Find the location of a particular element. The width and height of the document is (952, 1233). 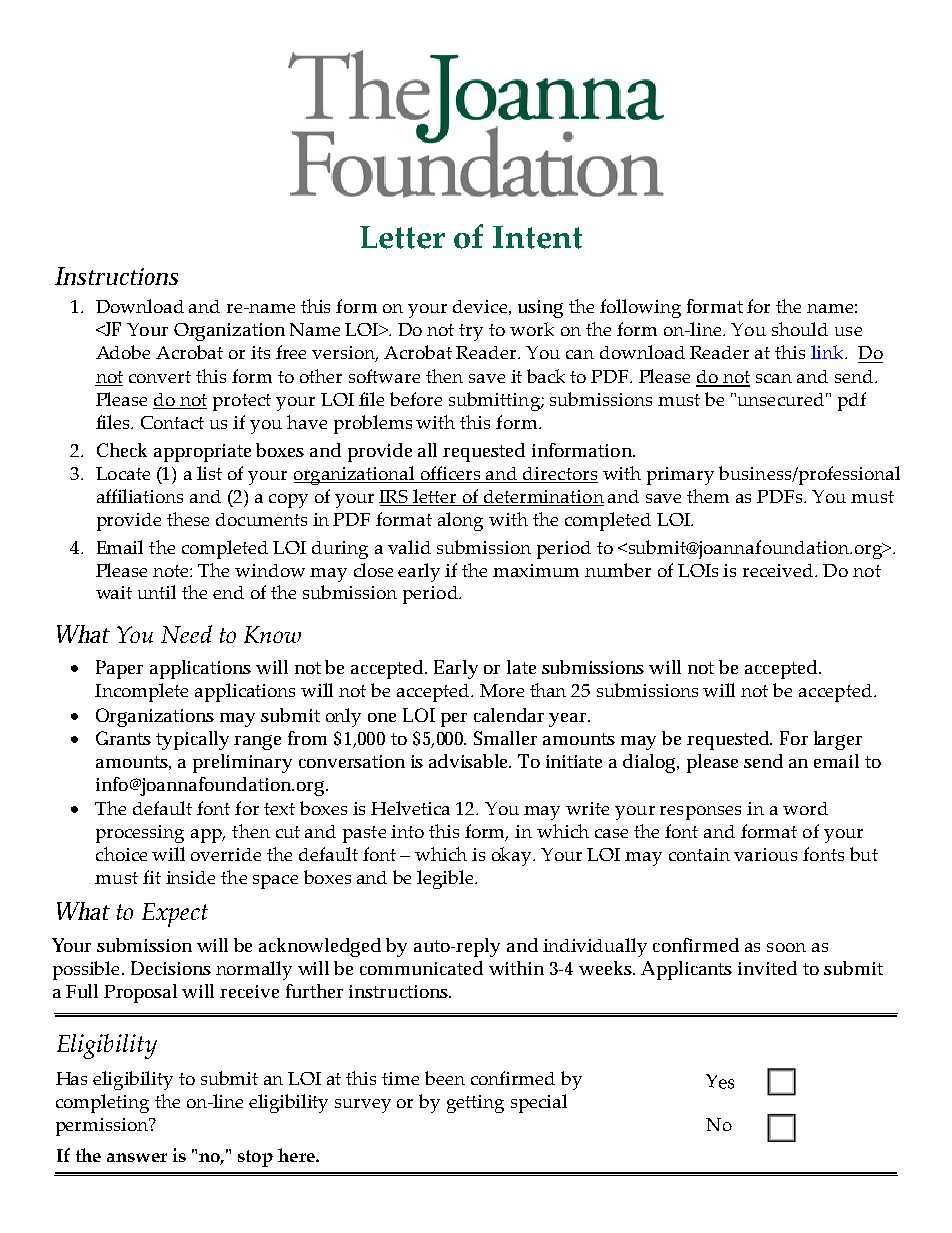

Incomplete is located at coordinates (141, 692).
